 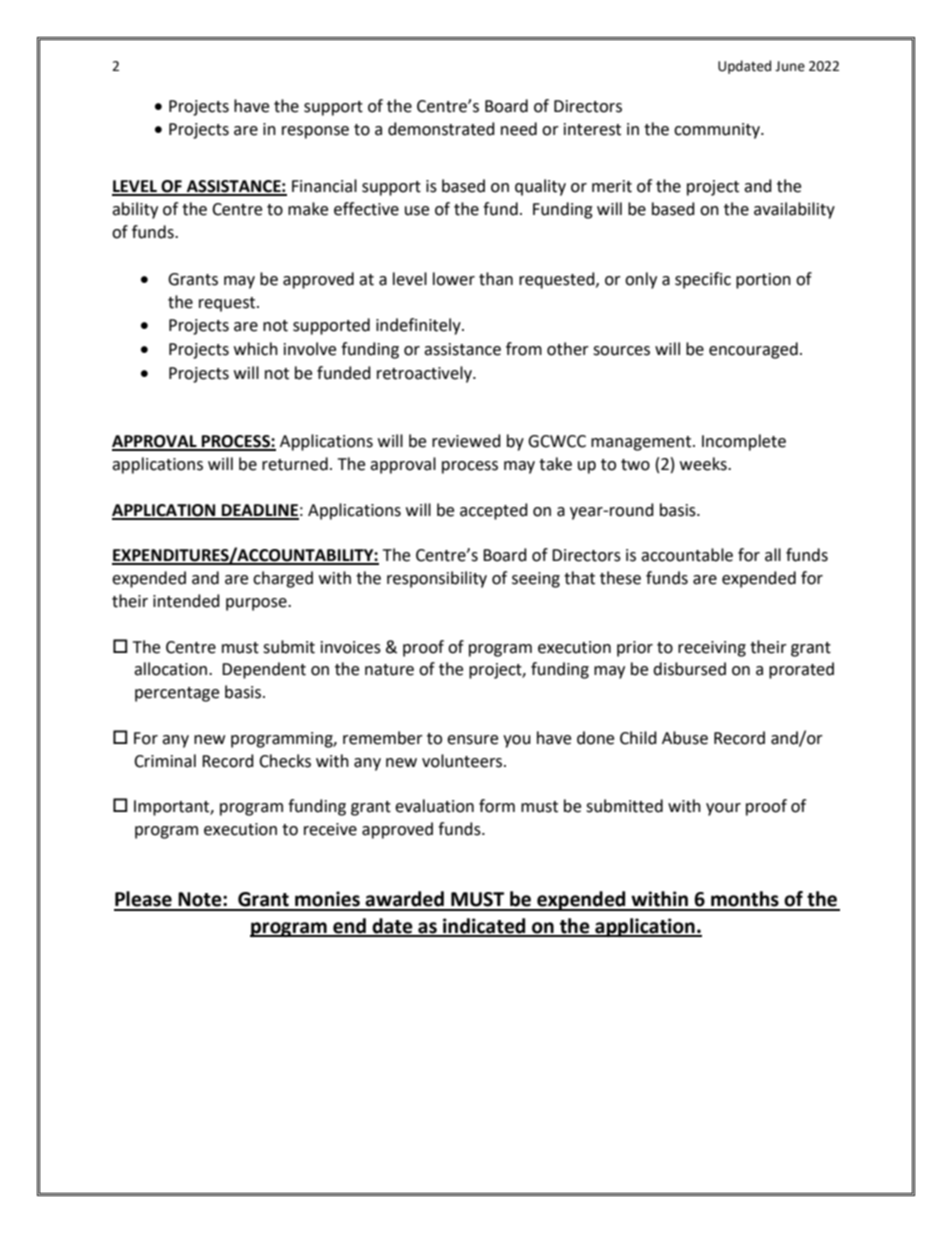 What do you see at coordinates (330, 829) in the image?
I see `receive` at bounding box center [330, 829].
